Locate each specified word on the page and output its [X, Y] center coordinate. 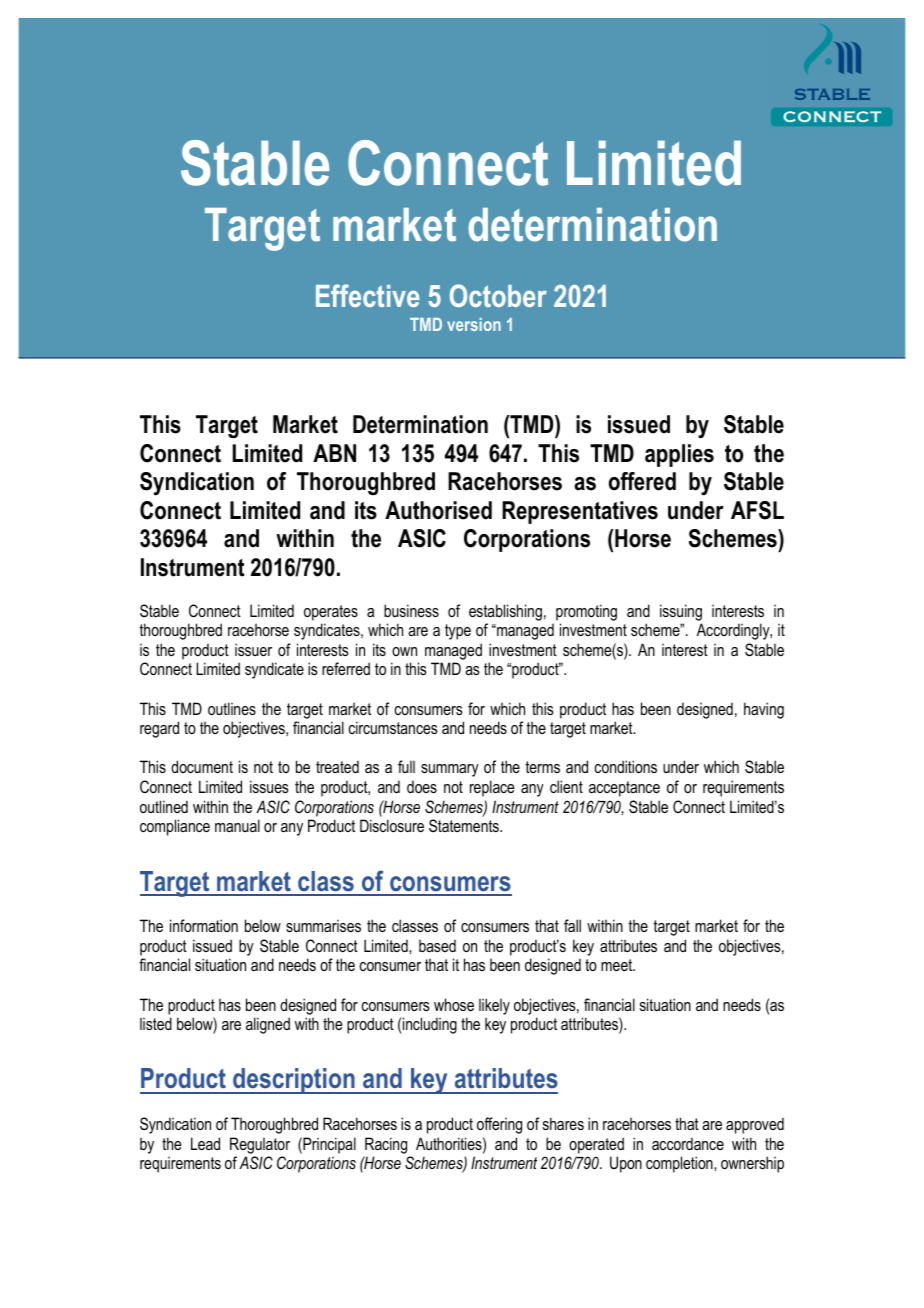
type [458, 632]
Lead [205, 1143]
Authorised [438, 510]
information [204, 925]
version [474, 324]
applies [679, 455]
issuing [681, 612]
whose [454, 1004]
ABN [334, 453]
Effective [368, 295]
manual [237, 825]
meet [618, 965]
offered [642, 481]
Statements [465, 825]
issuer [253, 650]
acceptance [624, 789]
